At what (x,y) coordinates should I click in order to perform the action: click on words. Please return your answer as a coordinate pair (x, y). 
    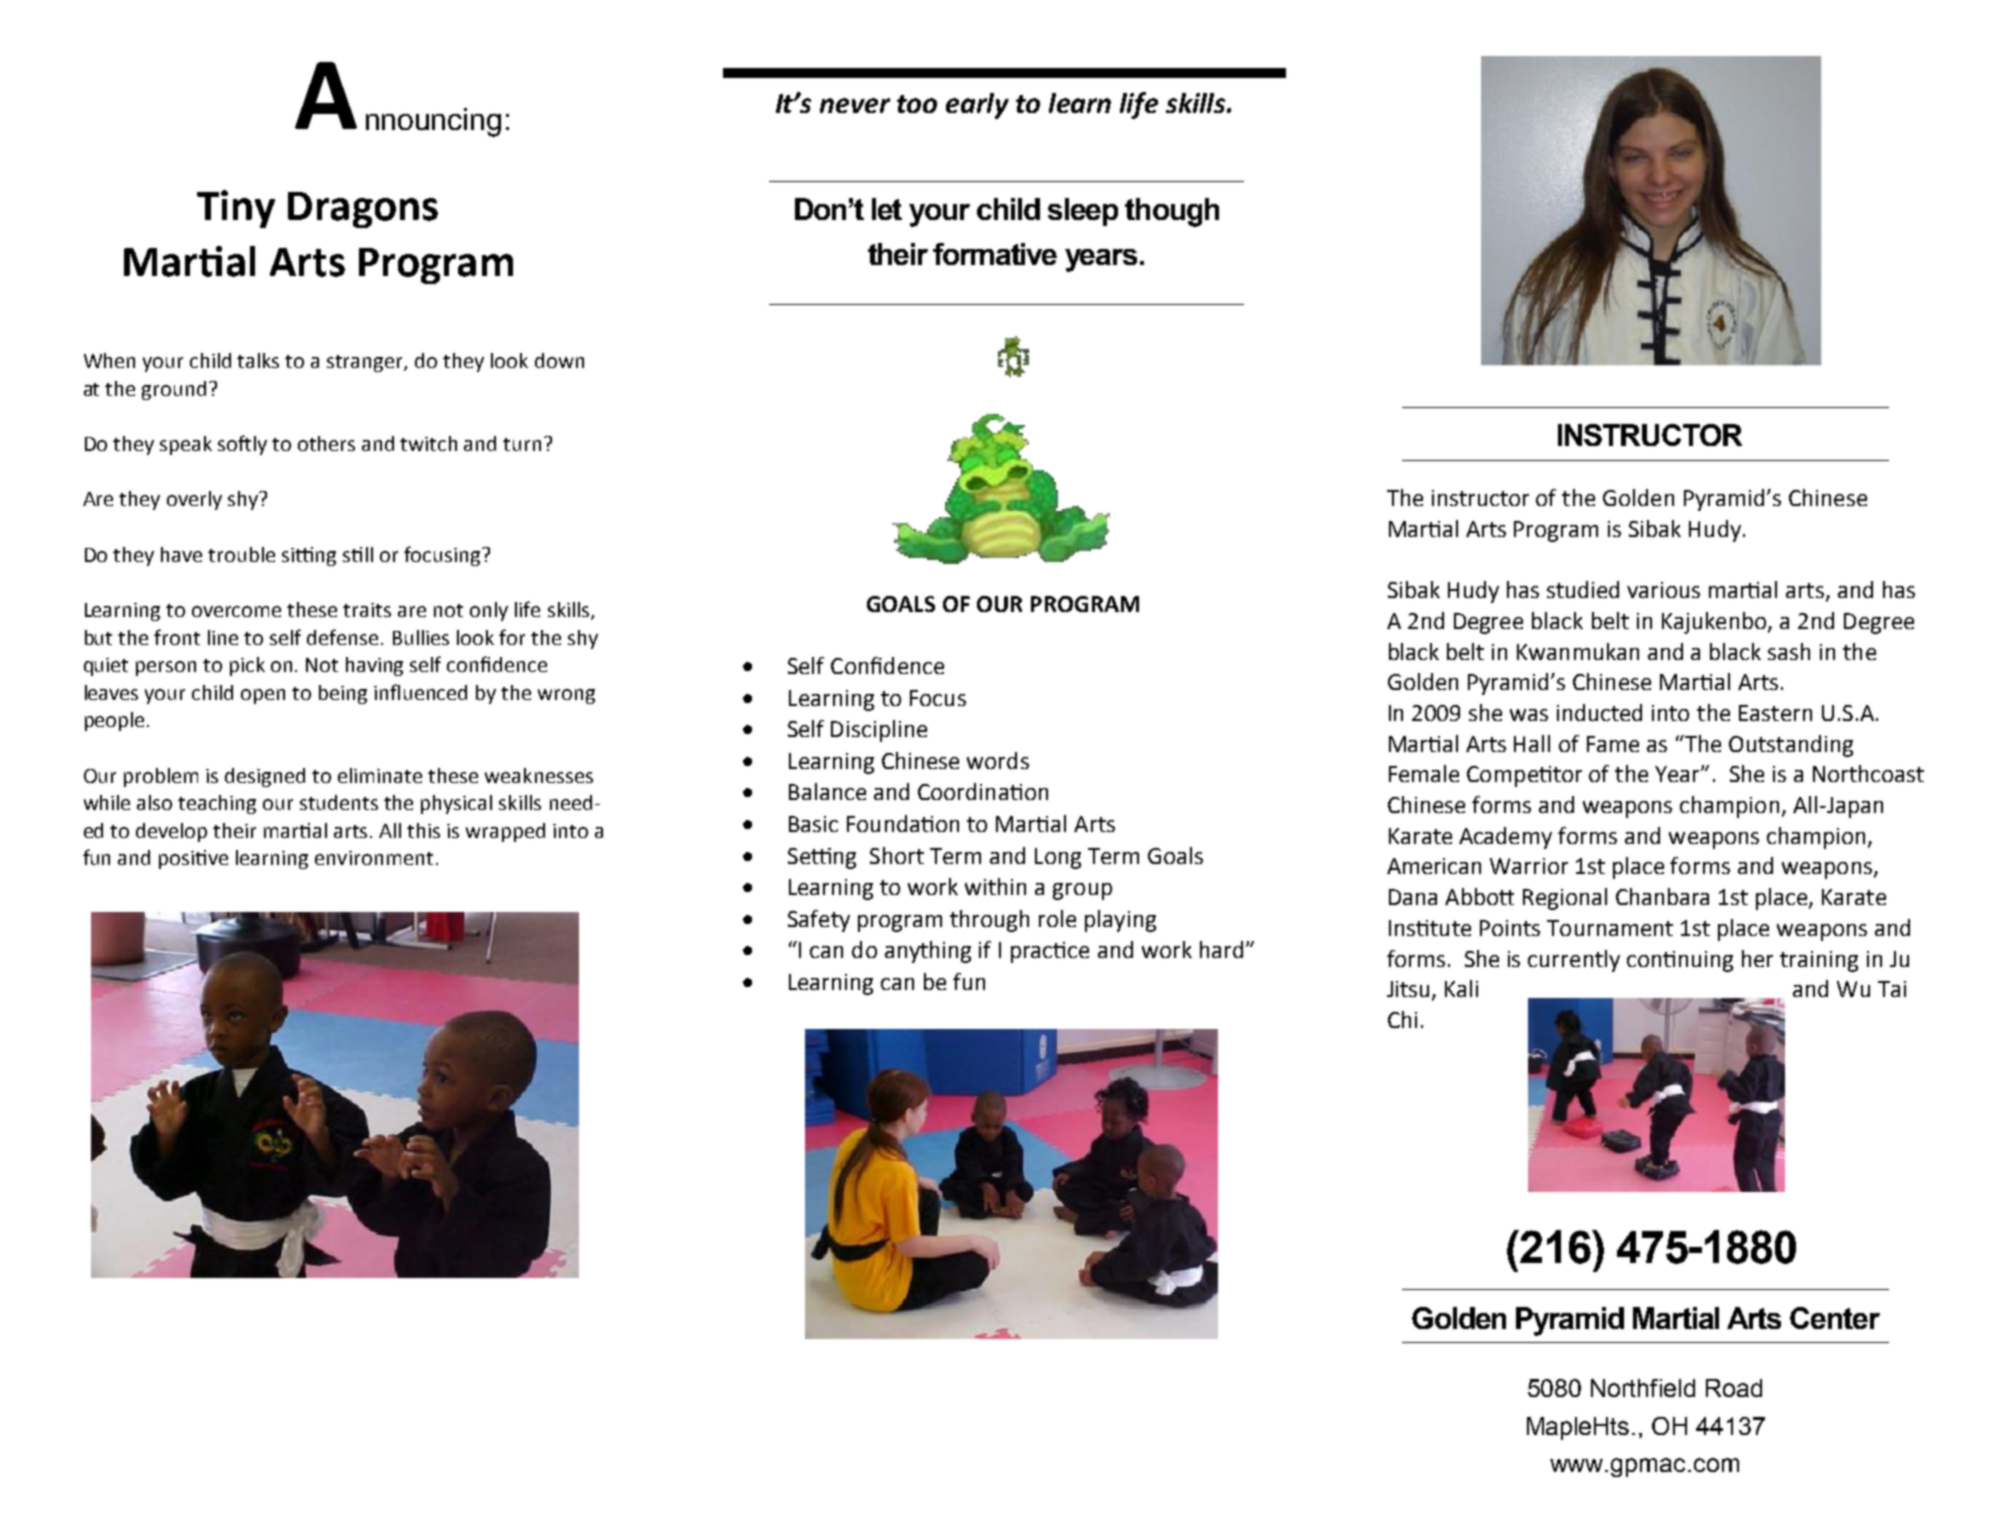
    Looking at the image, I should click on (998, 760).
